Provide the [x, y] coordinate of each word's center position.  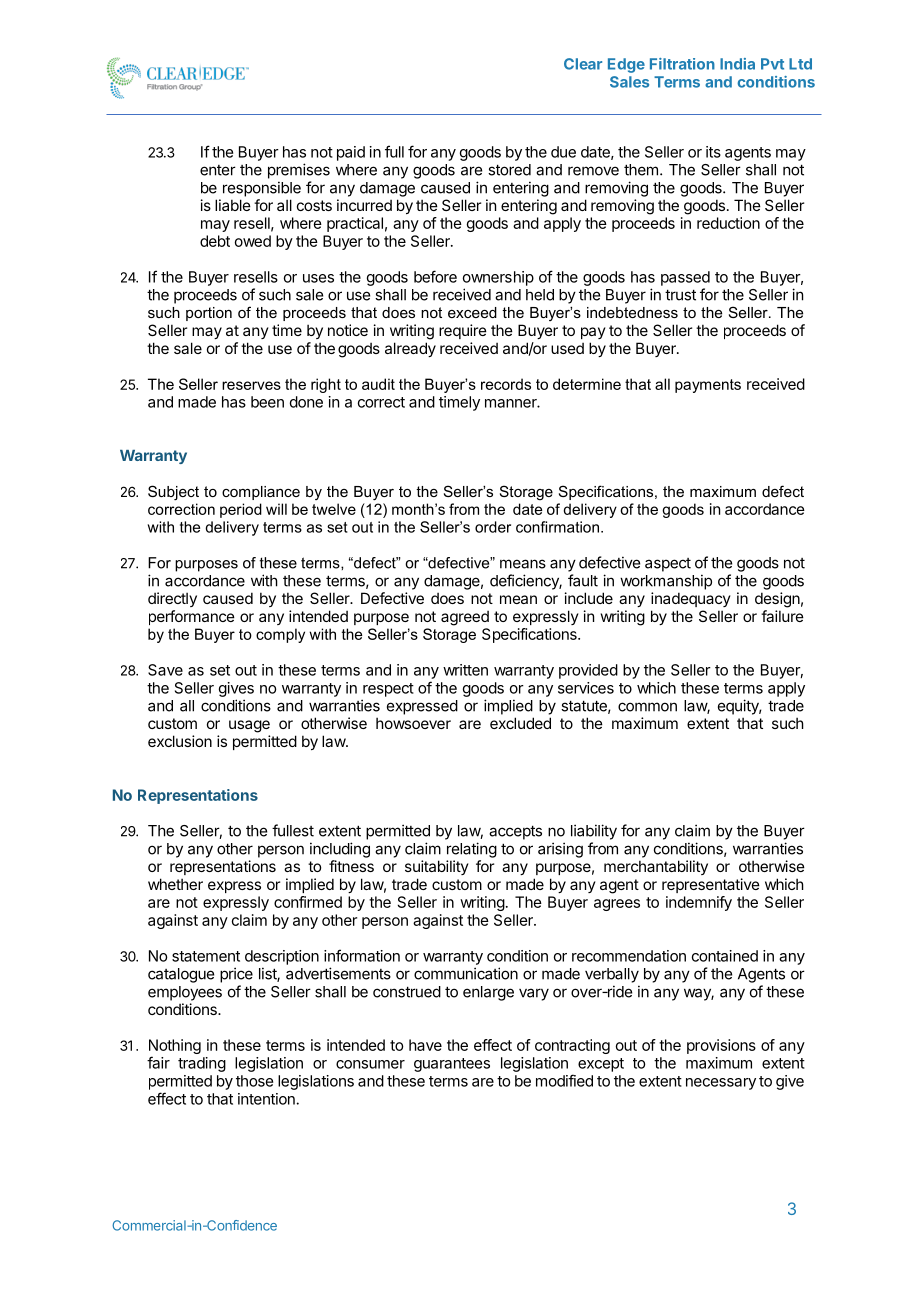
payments [708, 386]
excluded [520, 723]
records [506, 384]
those [254, 1081]
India [737, 64]
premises [299, 171]
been [267, 402]
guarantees [452, 1065]
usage [249, 726]
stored [509, 170]
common [647, 707]
